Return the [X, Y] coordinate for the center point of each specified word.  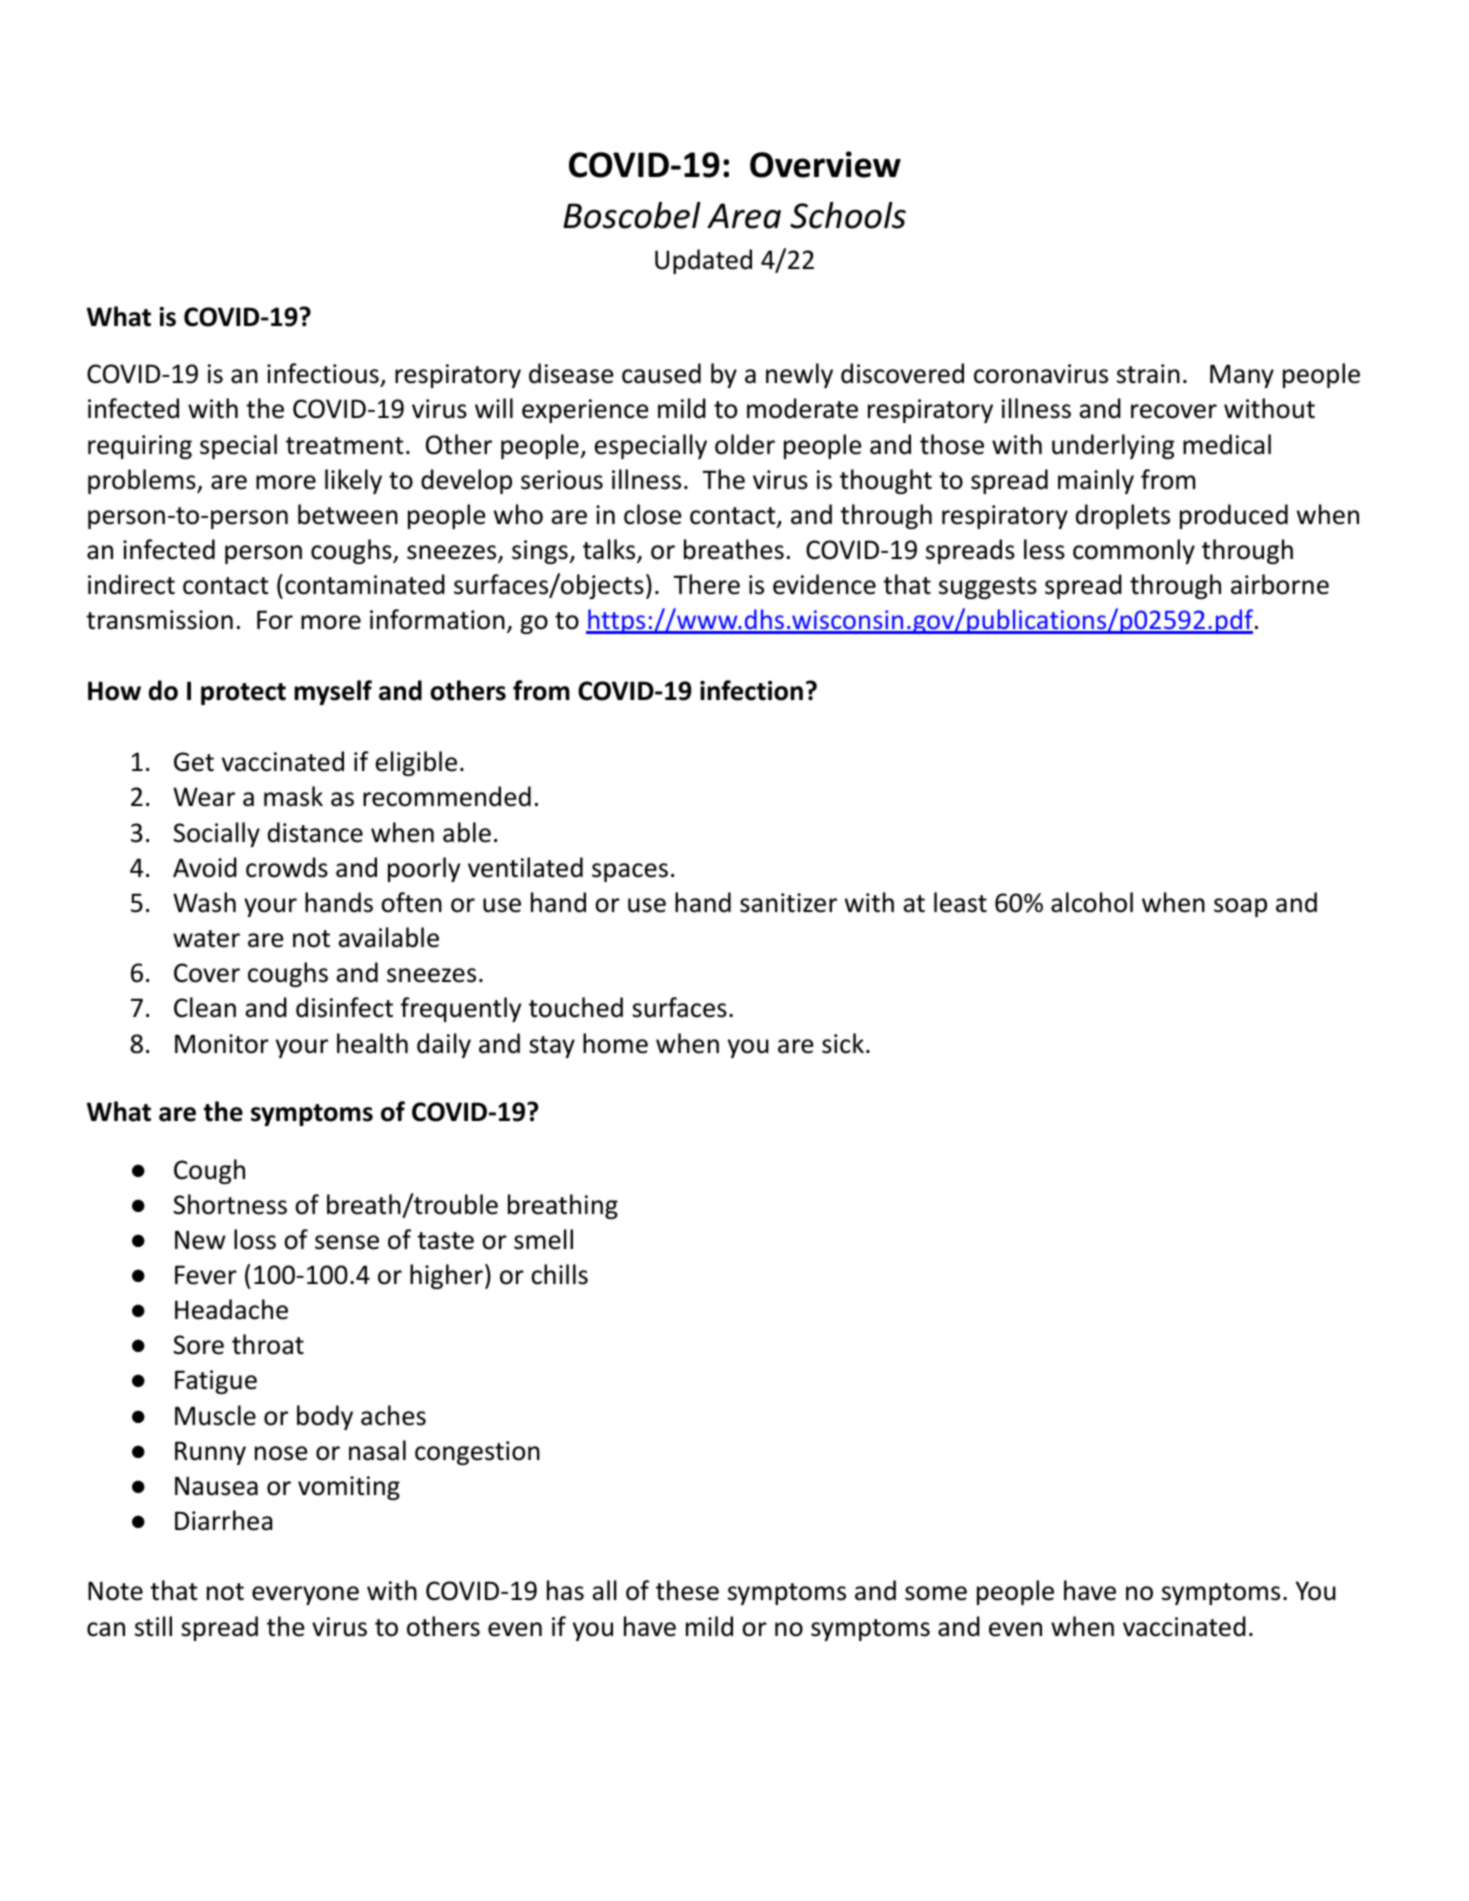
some [936, 1593]
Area [744, 216]
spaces [630, 872]
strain [1148, 374]
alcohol [1092, 902]
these [687, 1590]
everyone [305, 1595]
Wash [204, 902]
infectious [324, 375]
